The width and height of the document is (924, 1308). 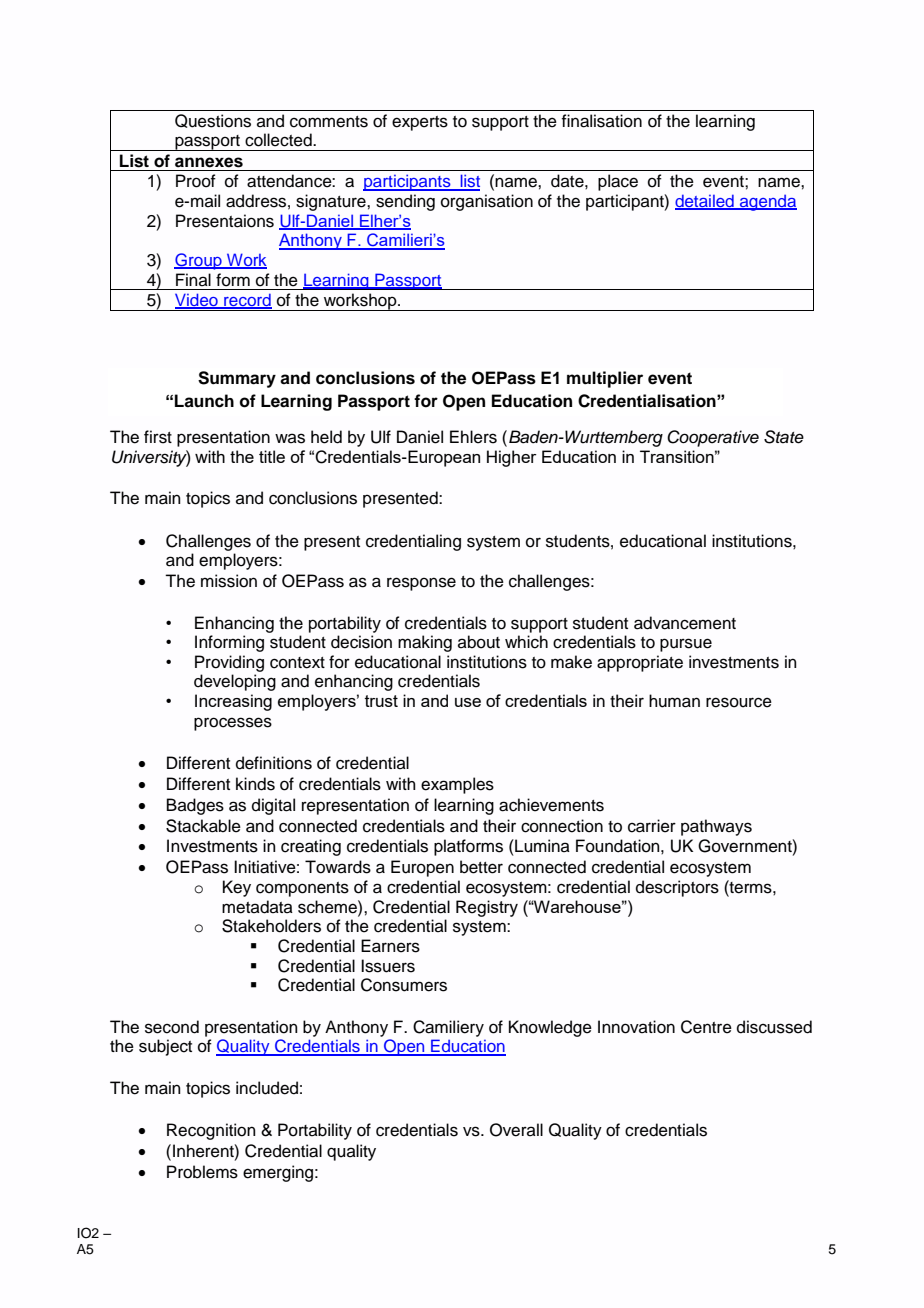 What do you see at coordinates (516, 1130) in the document?
I see `Overall` at bounding box center [516, 1130].
